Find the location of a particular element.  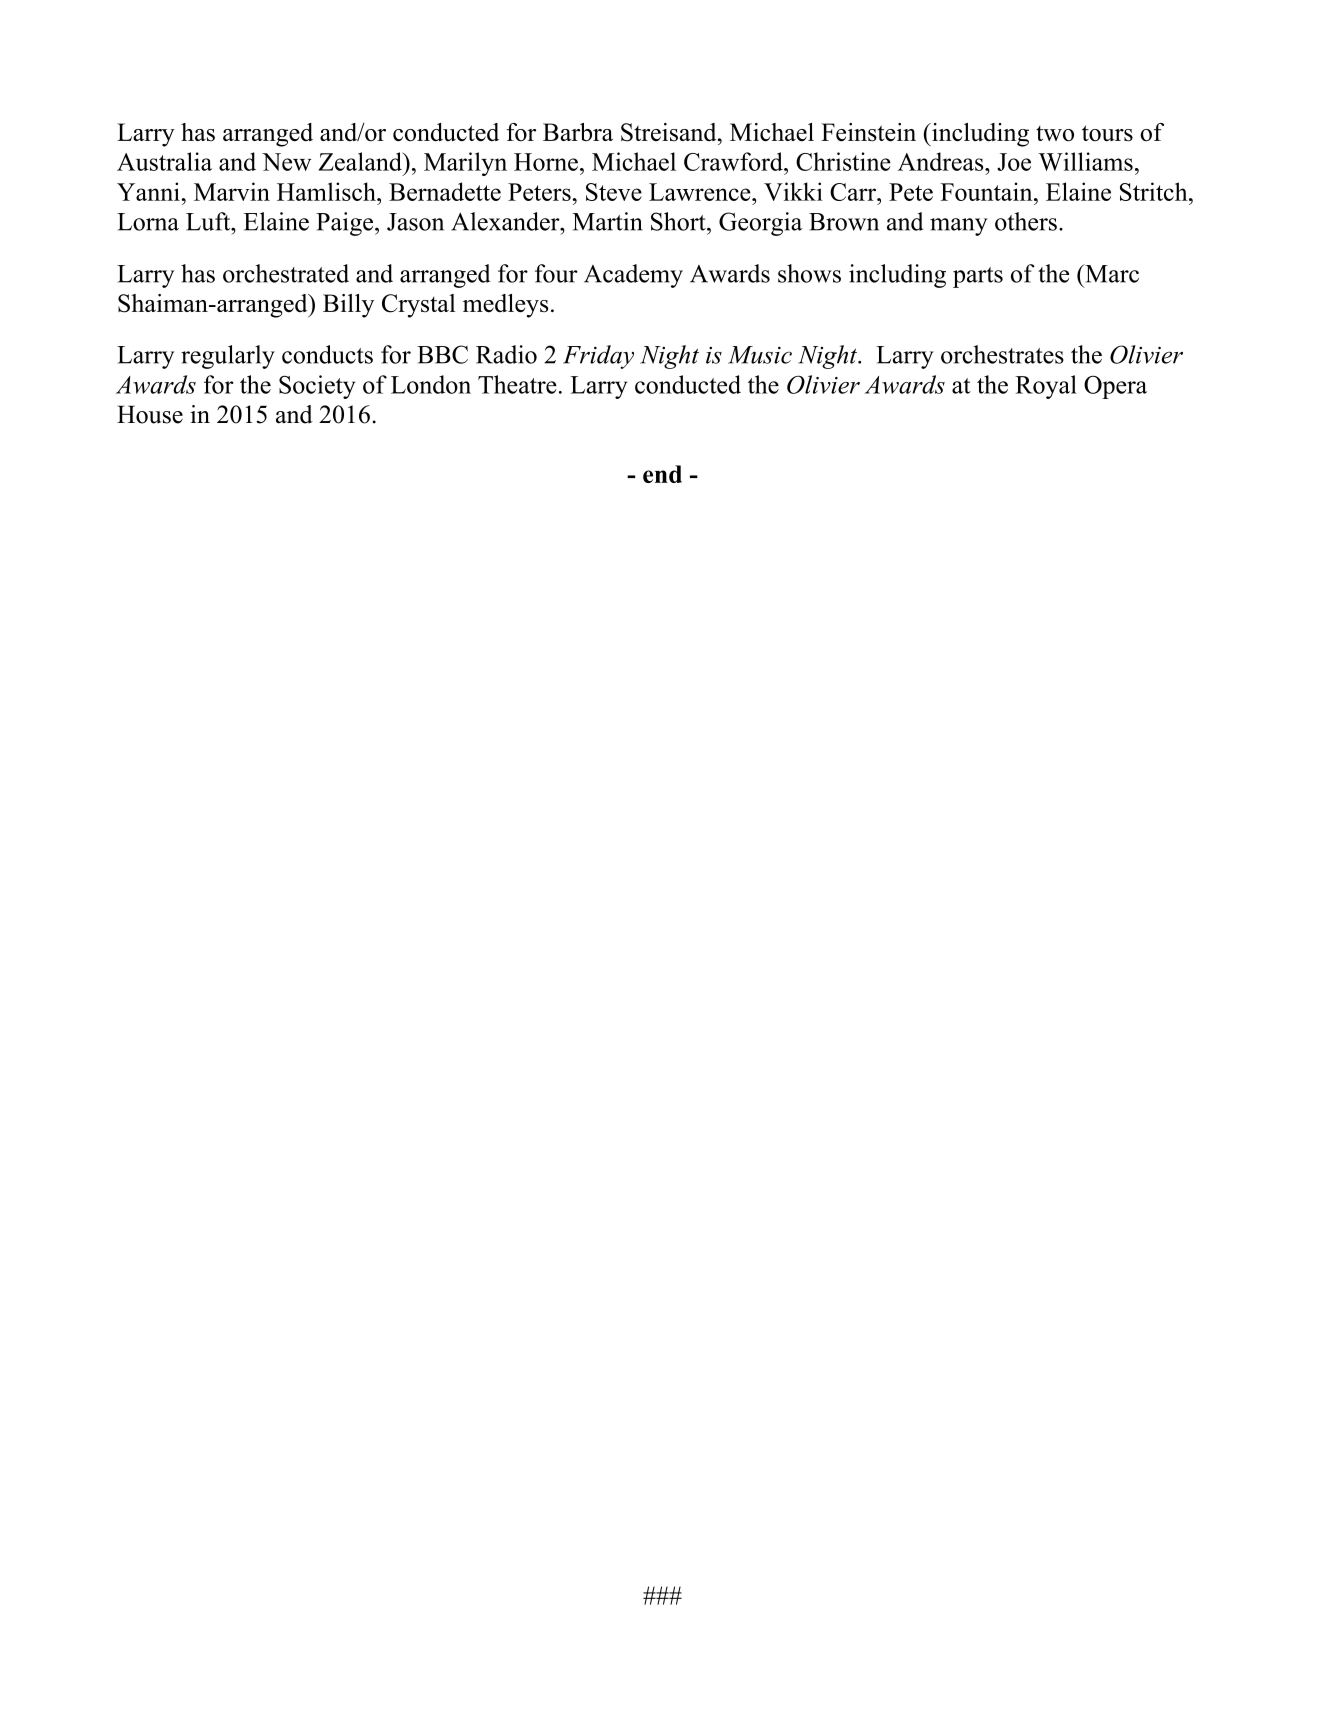

House is located at coordinates (150, 414).
